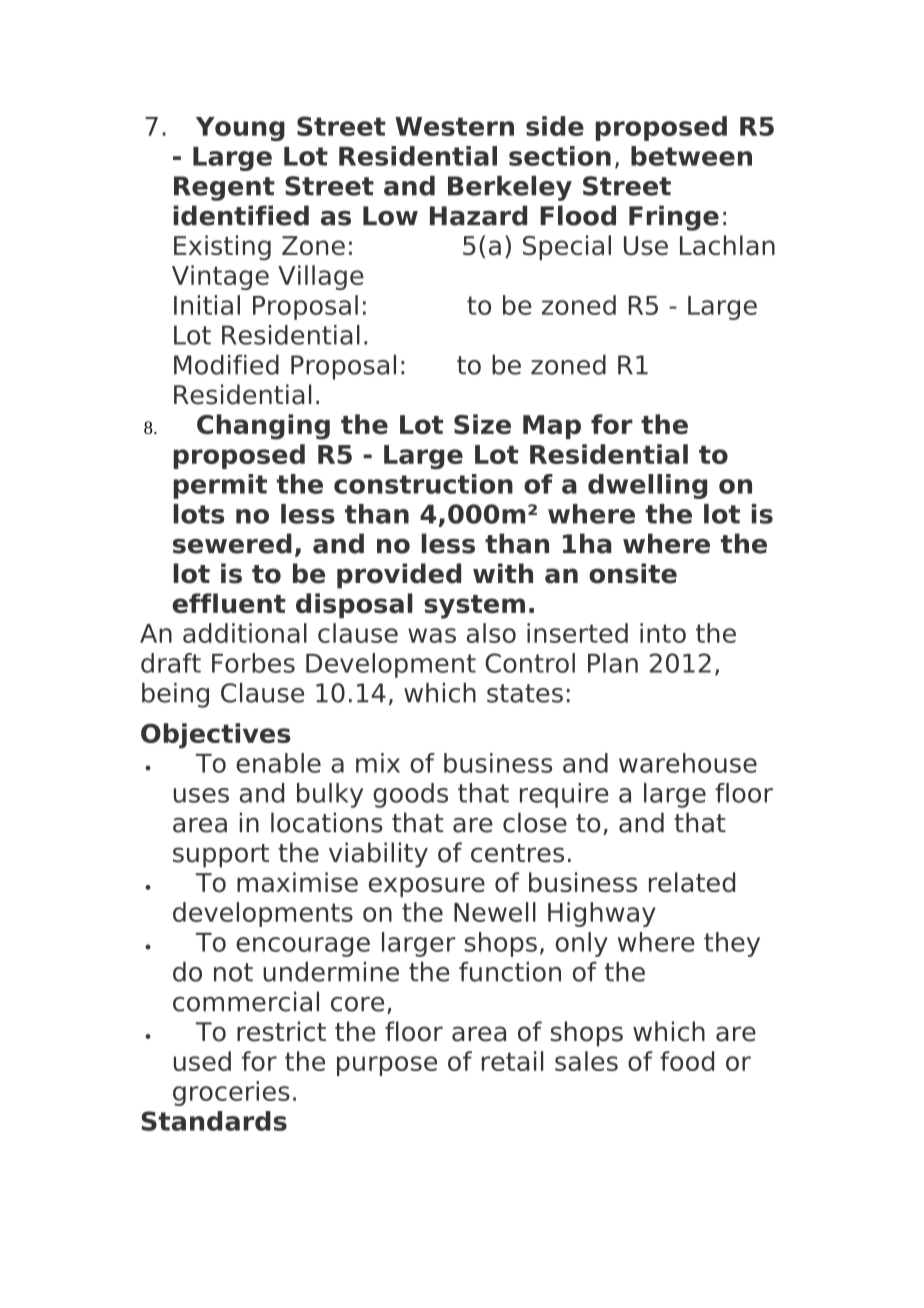  What do you see at coordinates (245, 633) in the screenshot?
I see `additional` at bounding box center [245, 633].
